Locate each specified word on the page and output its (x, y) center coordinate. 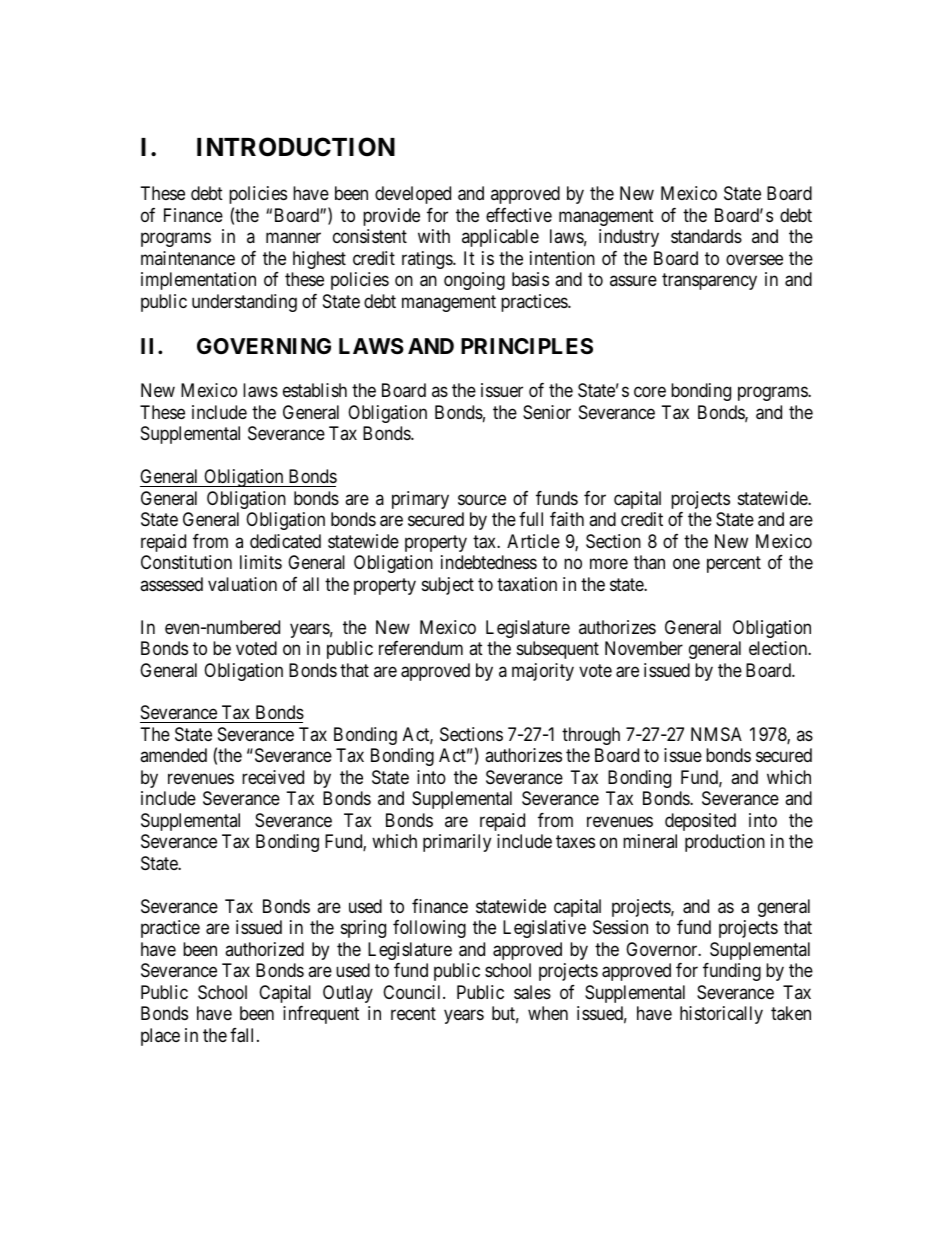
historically (721, 1015)
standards (706, 236)
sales (532, 992)
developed (413, 195)
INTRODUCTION (296, 147)
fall (244, 1035)
